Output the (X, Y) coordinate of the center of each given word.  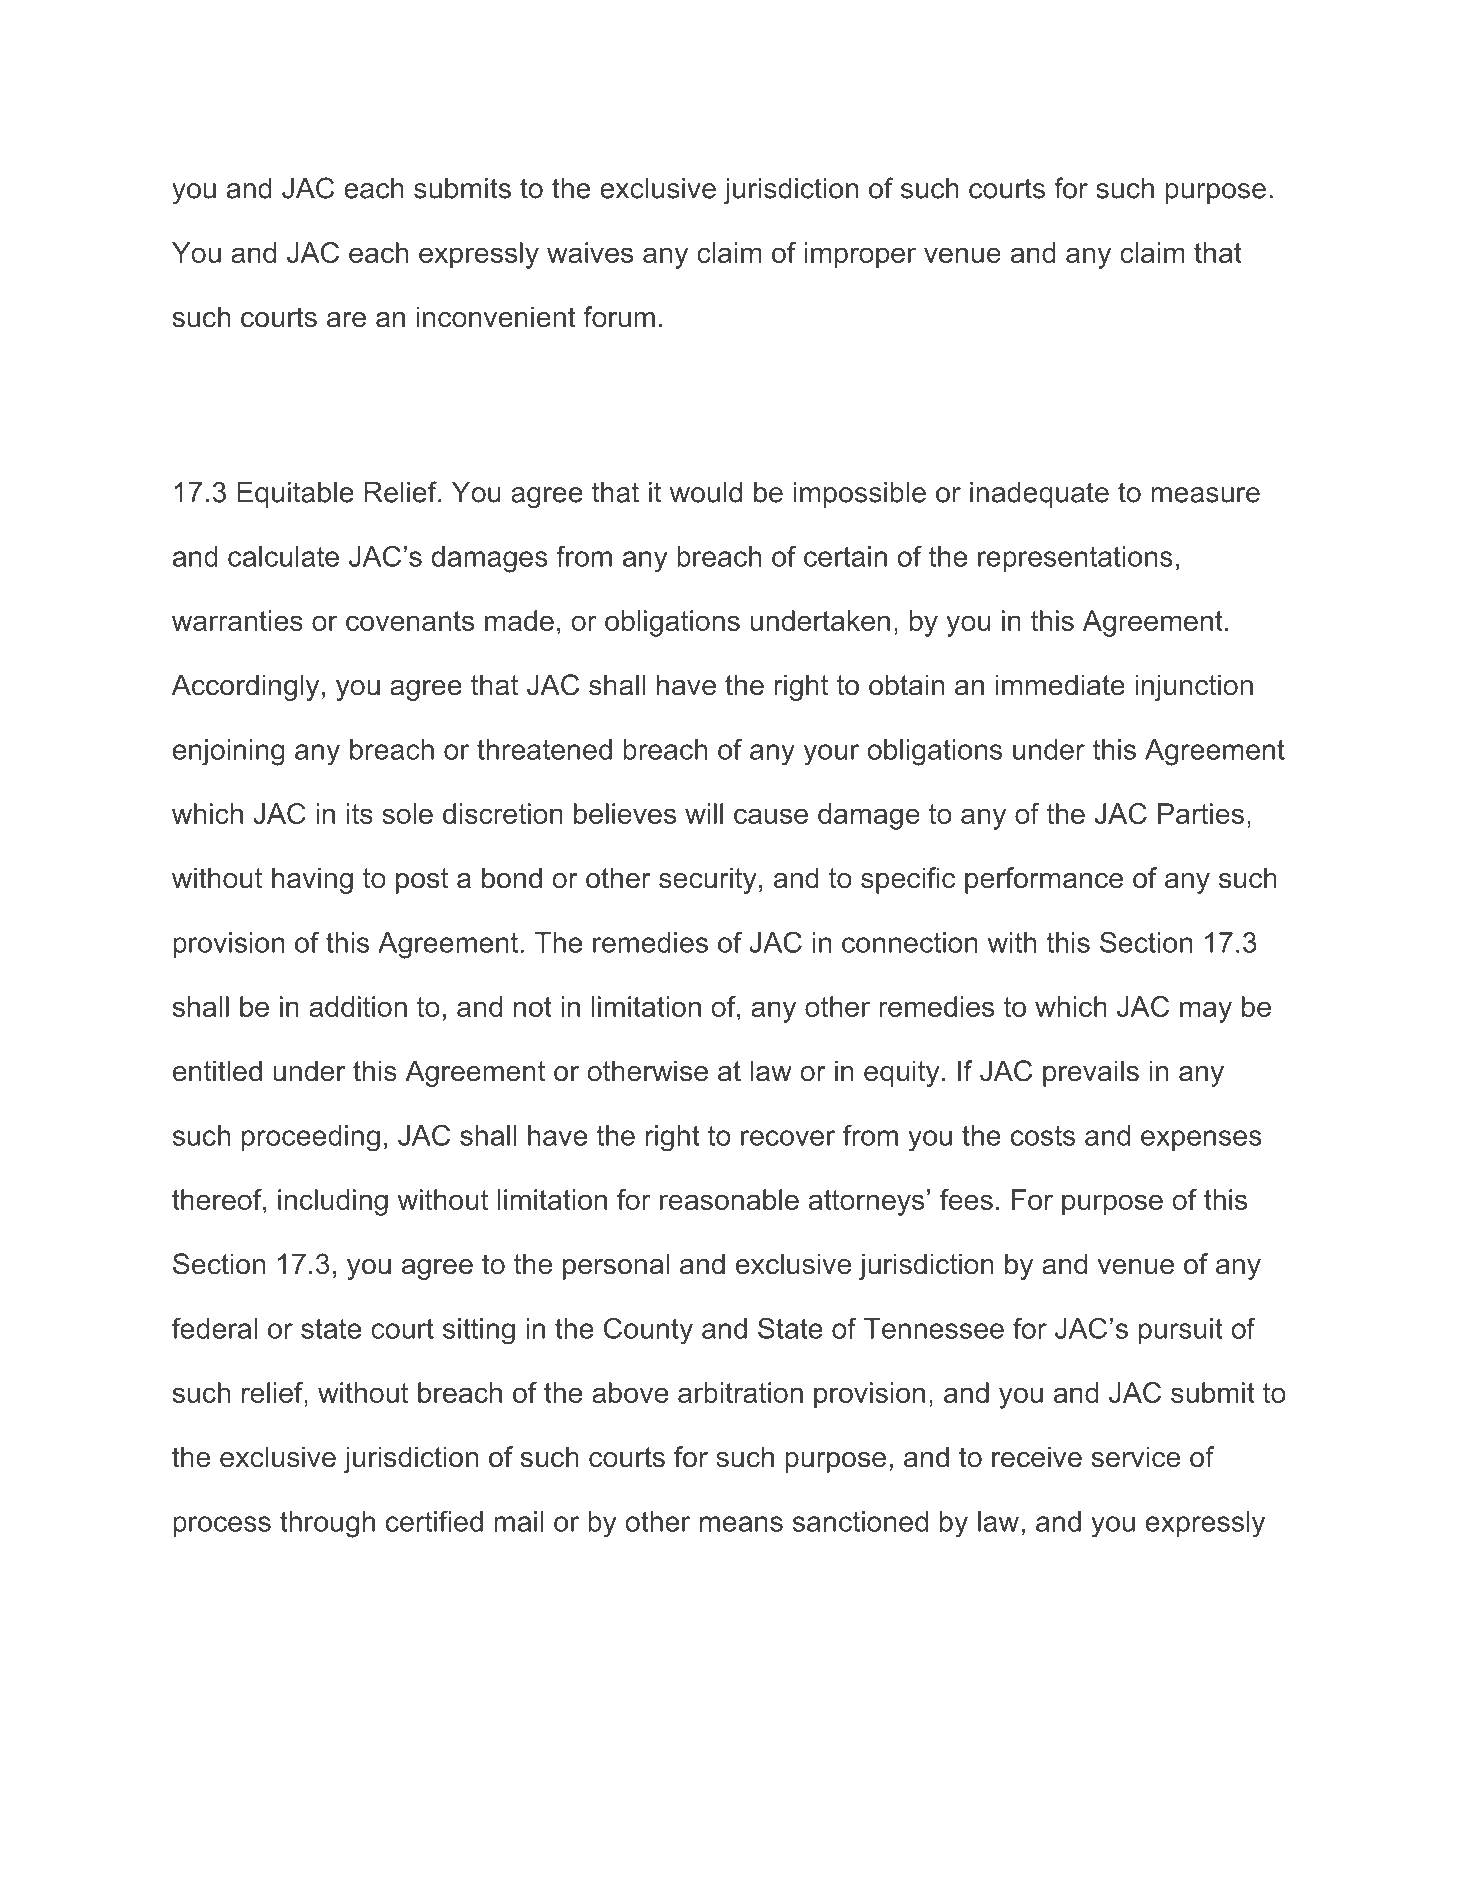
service (1136, 1457)
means (741, 1524)
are (346, 320)
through (327, 1524)
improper (860, 255)
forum (619, 317)
